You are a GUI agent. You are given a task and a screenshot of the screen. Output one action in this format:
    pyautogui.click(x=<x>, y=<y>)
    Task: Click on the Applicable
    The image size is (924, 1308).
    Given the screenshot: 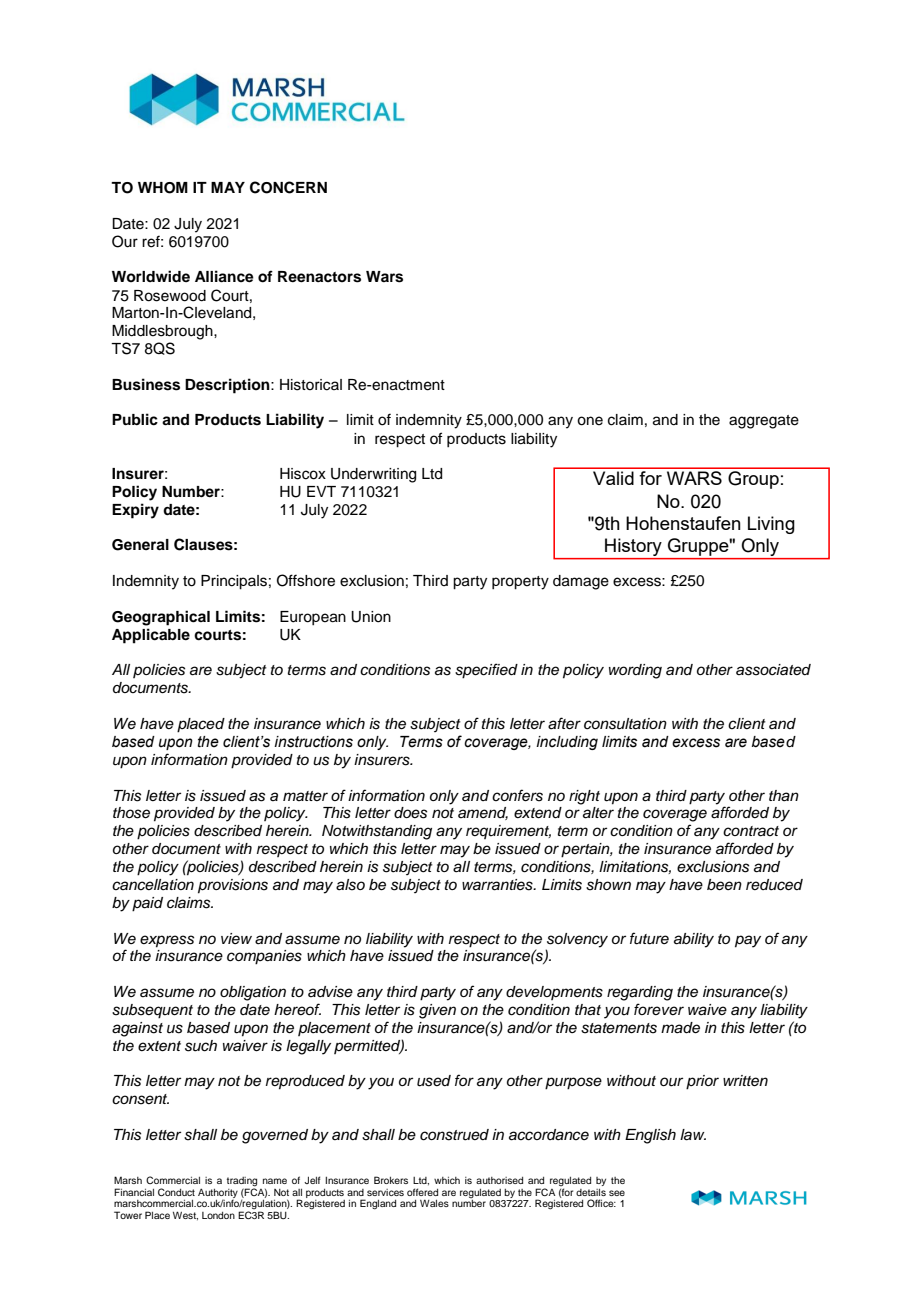 What is the action you would take?
    pyautogui.click(x=151, y=636)
